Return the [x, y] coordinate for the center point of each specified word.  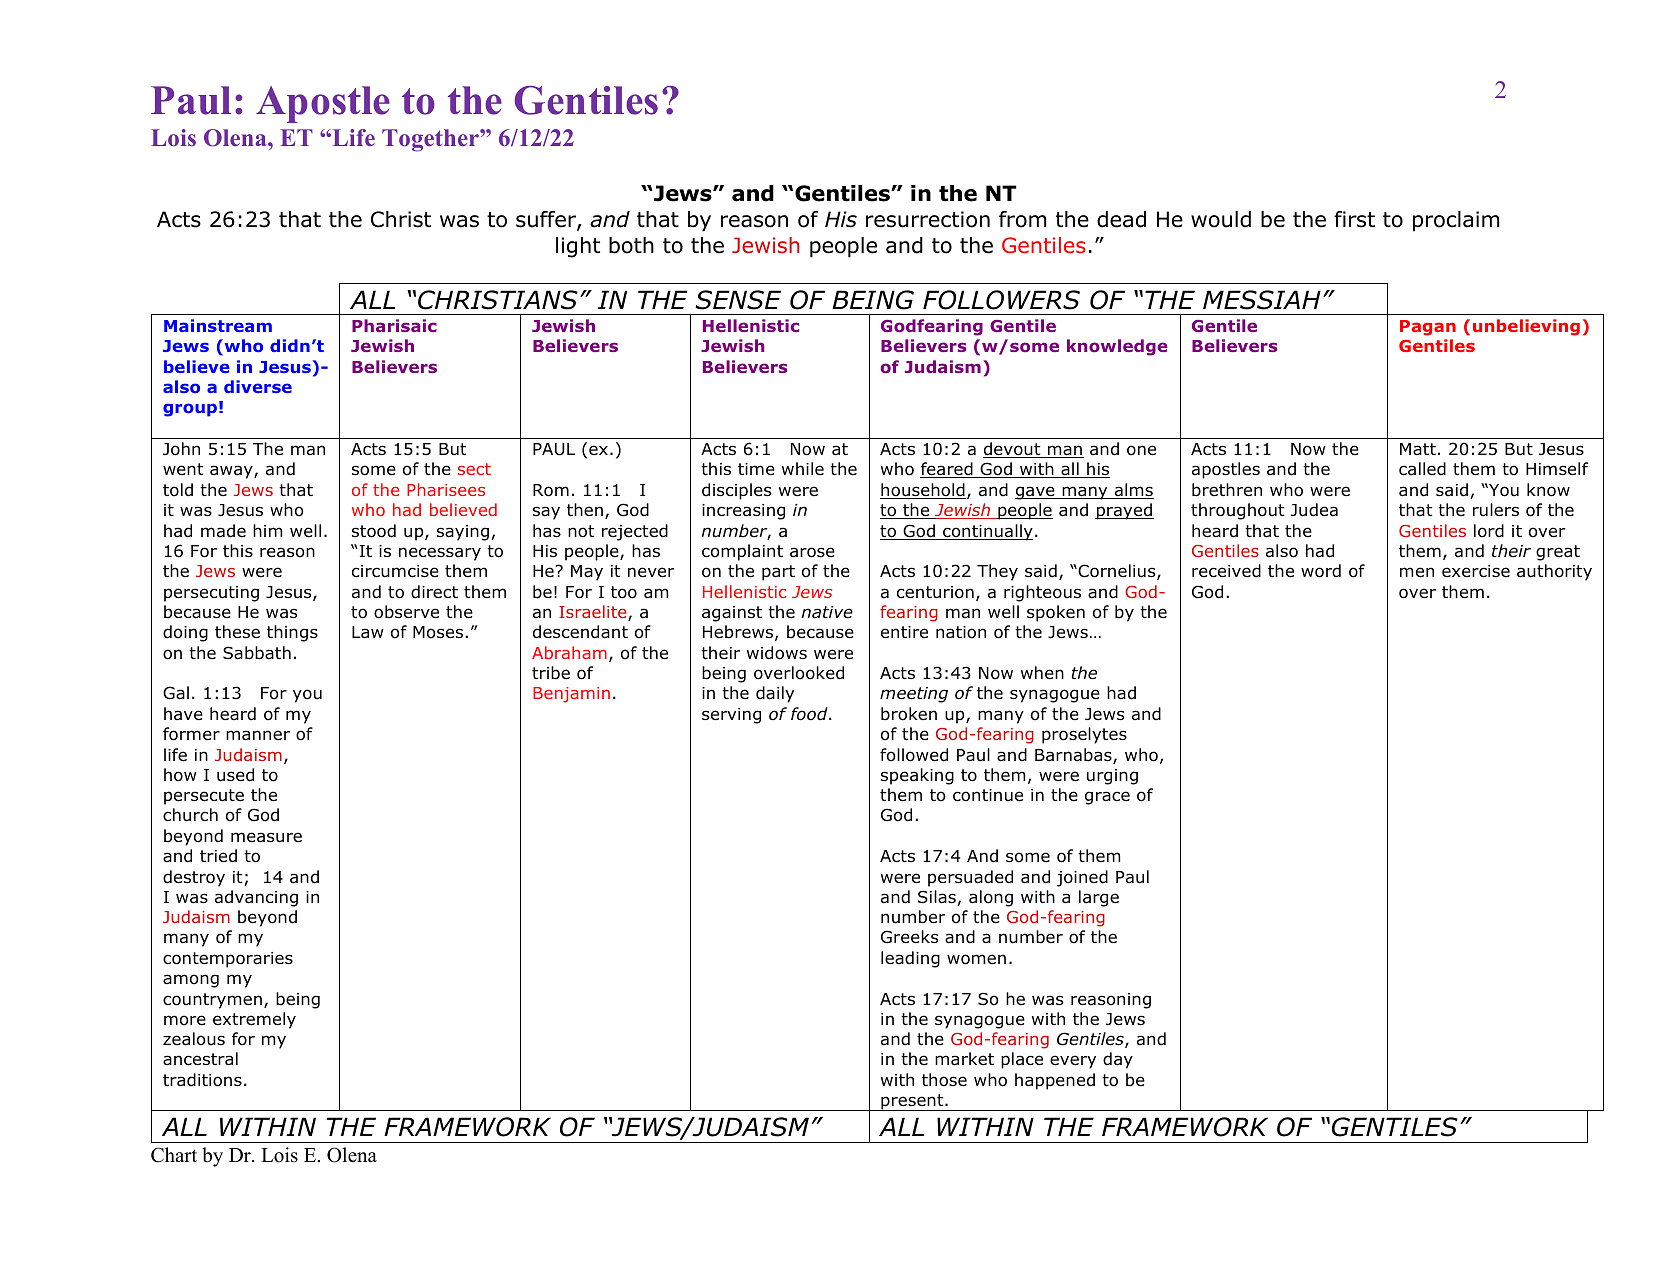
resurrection [928, 219]
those [944, 1080]
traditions [202, 1080]
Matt [1418, 449]
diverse [258, 386]
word [1321, 571]
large [1099, 898]
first [1354, 219]
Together [431, 140]
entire [904, 632]
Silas [937, 897]
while [803, 468]
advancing [256, 898]
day [1118, 1060]
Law [368, 632]
